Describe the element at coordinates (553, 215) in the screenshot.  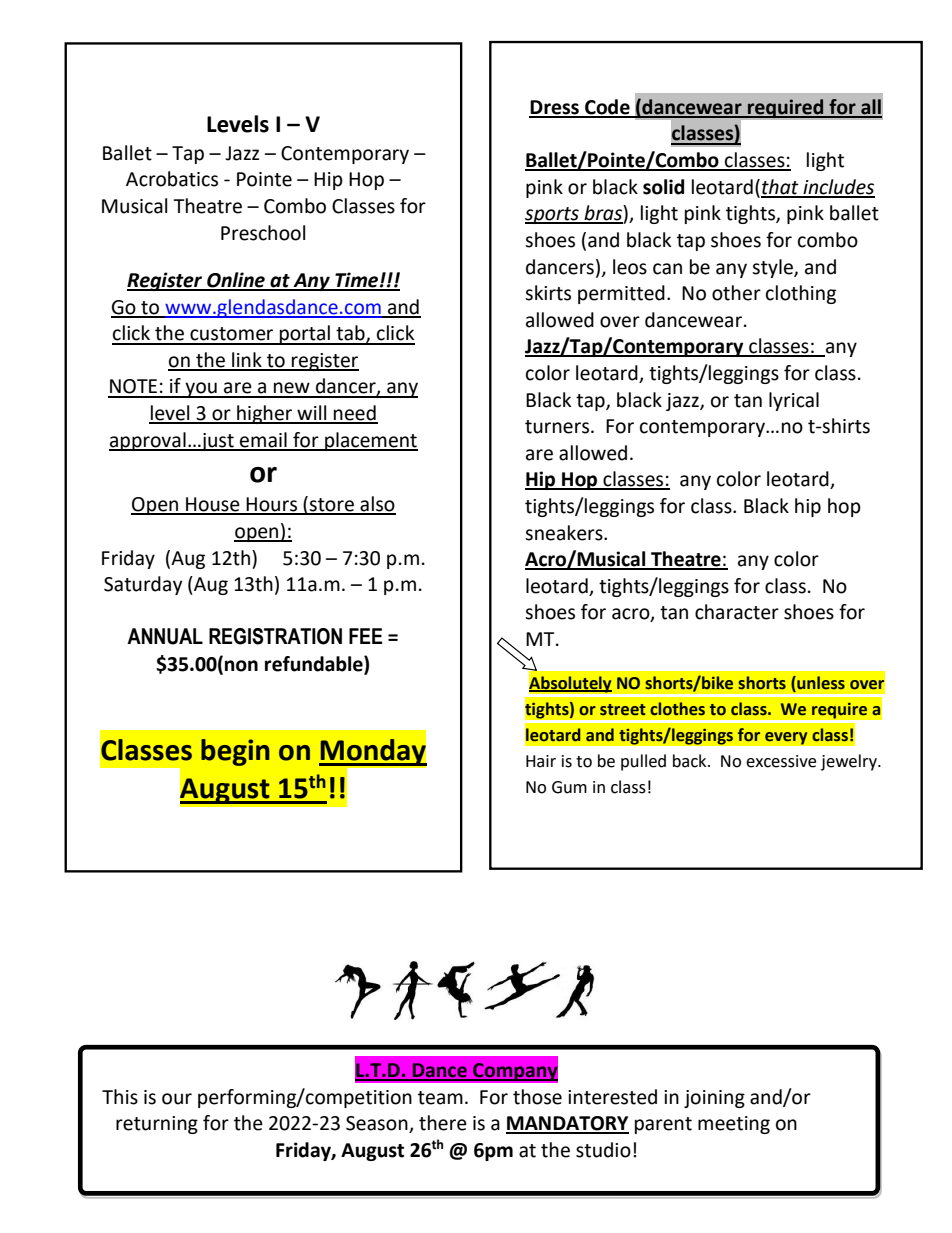
I see `sports` at that location.
